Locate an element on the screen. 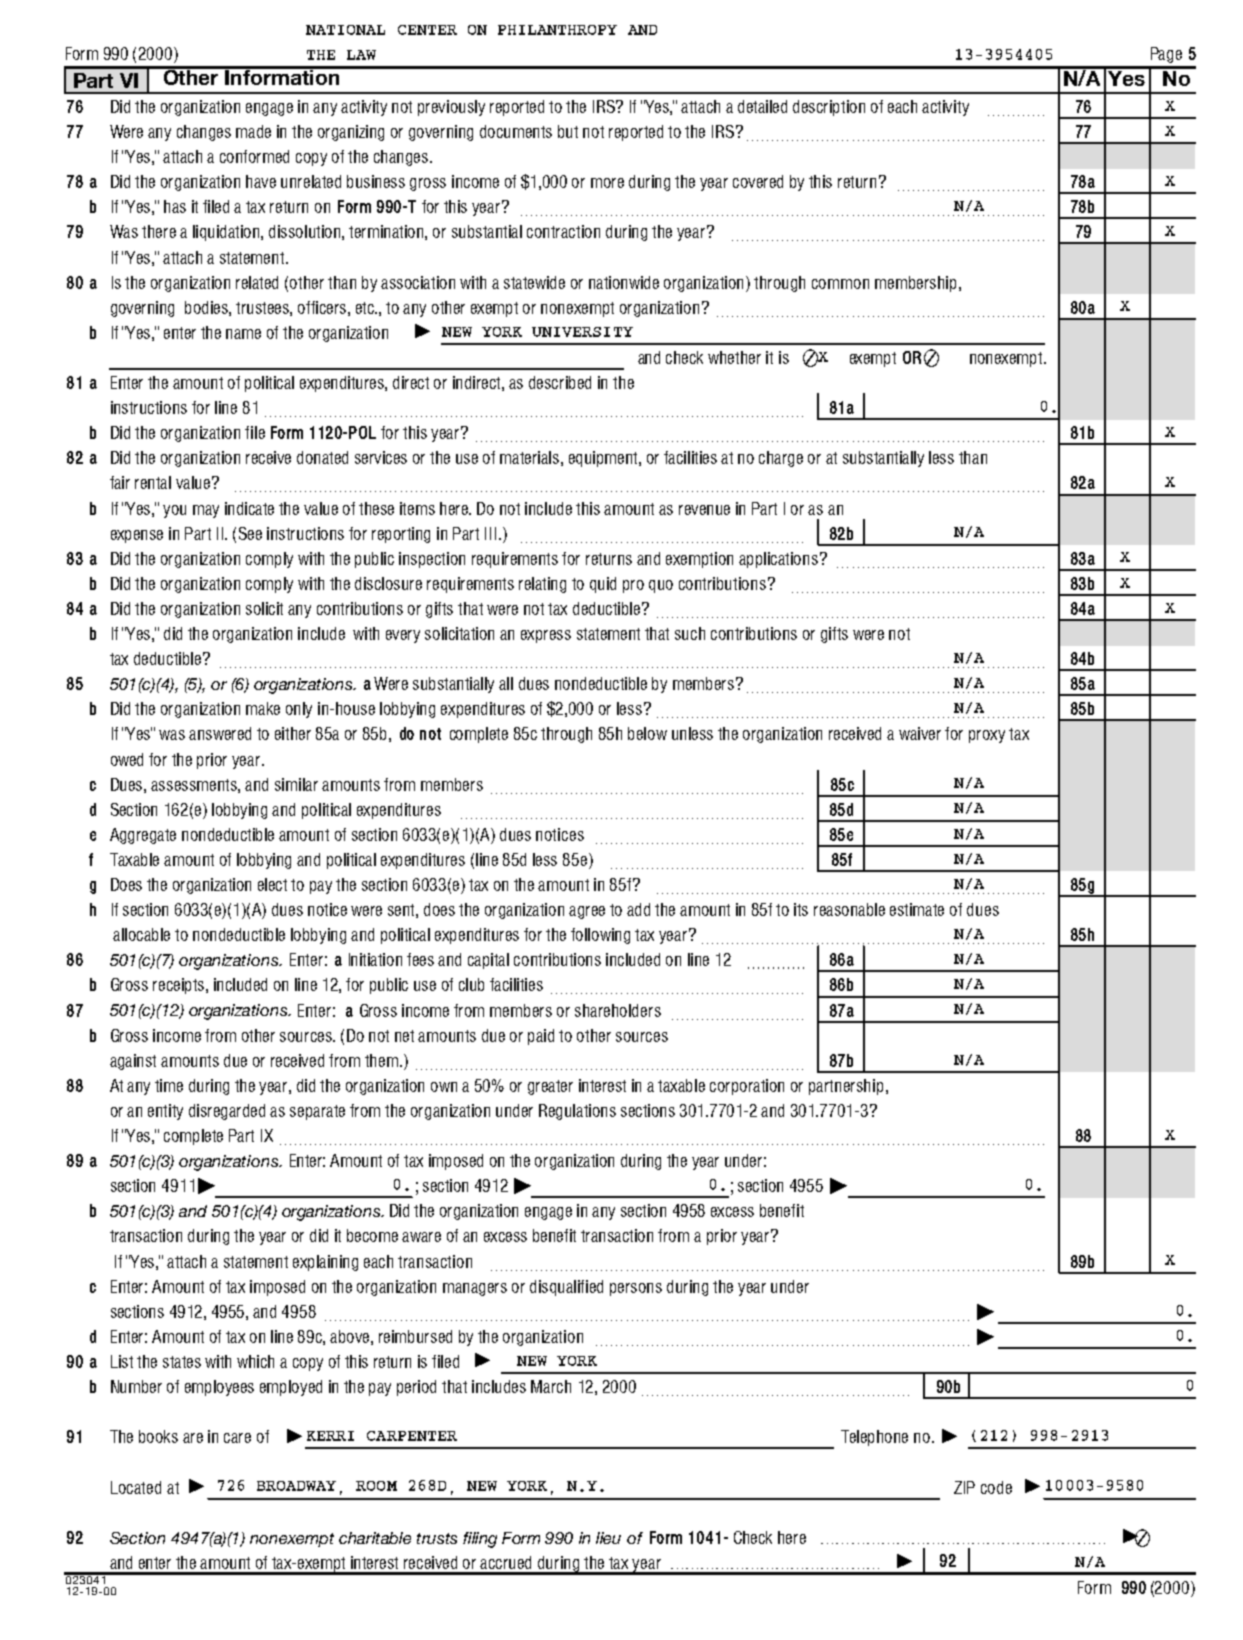  lieu is located at coordinates (608, 1538).
